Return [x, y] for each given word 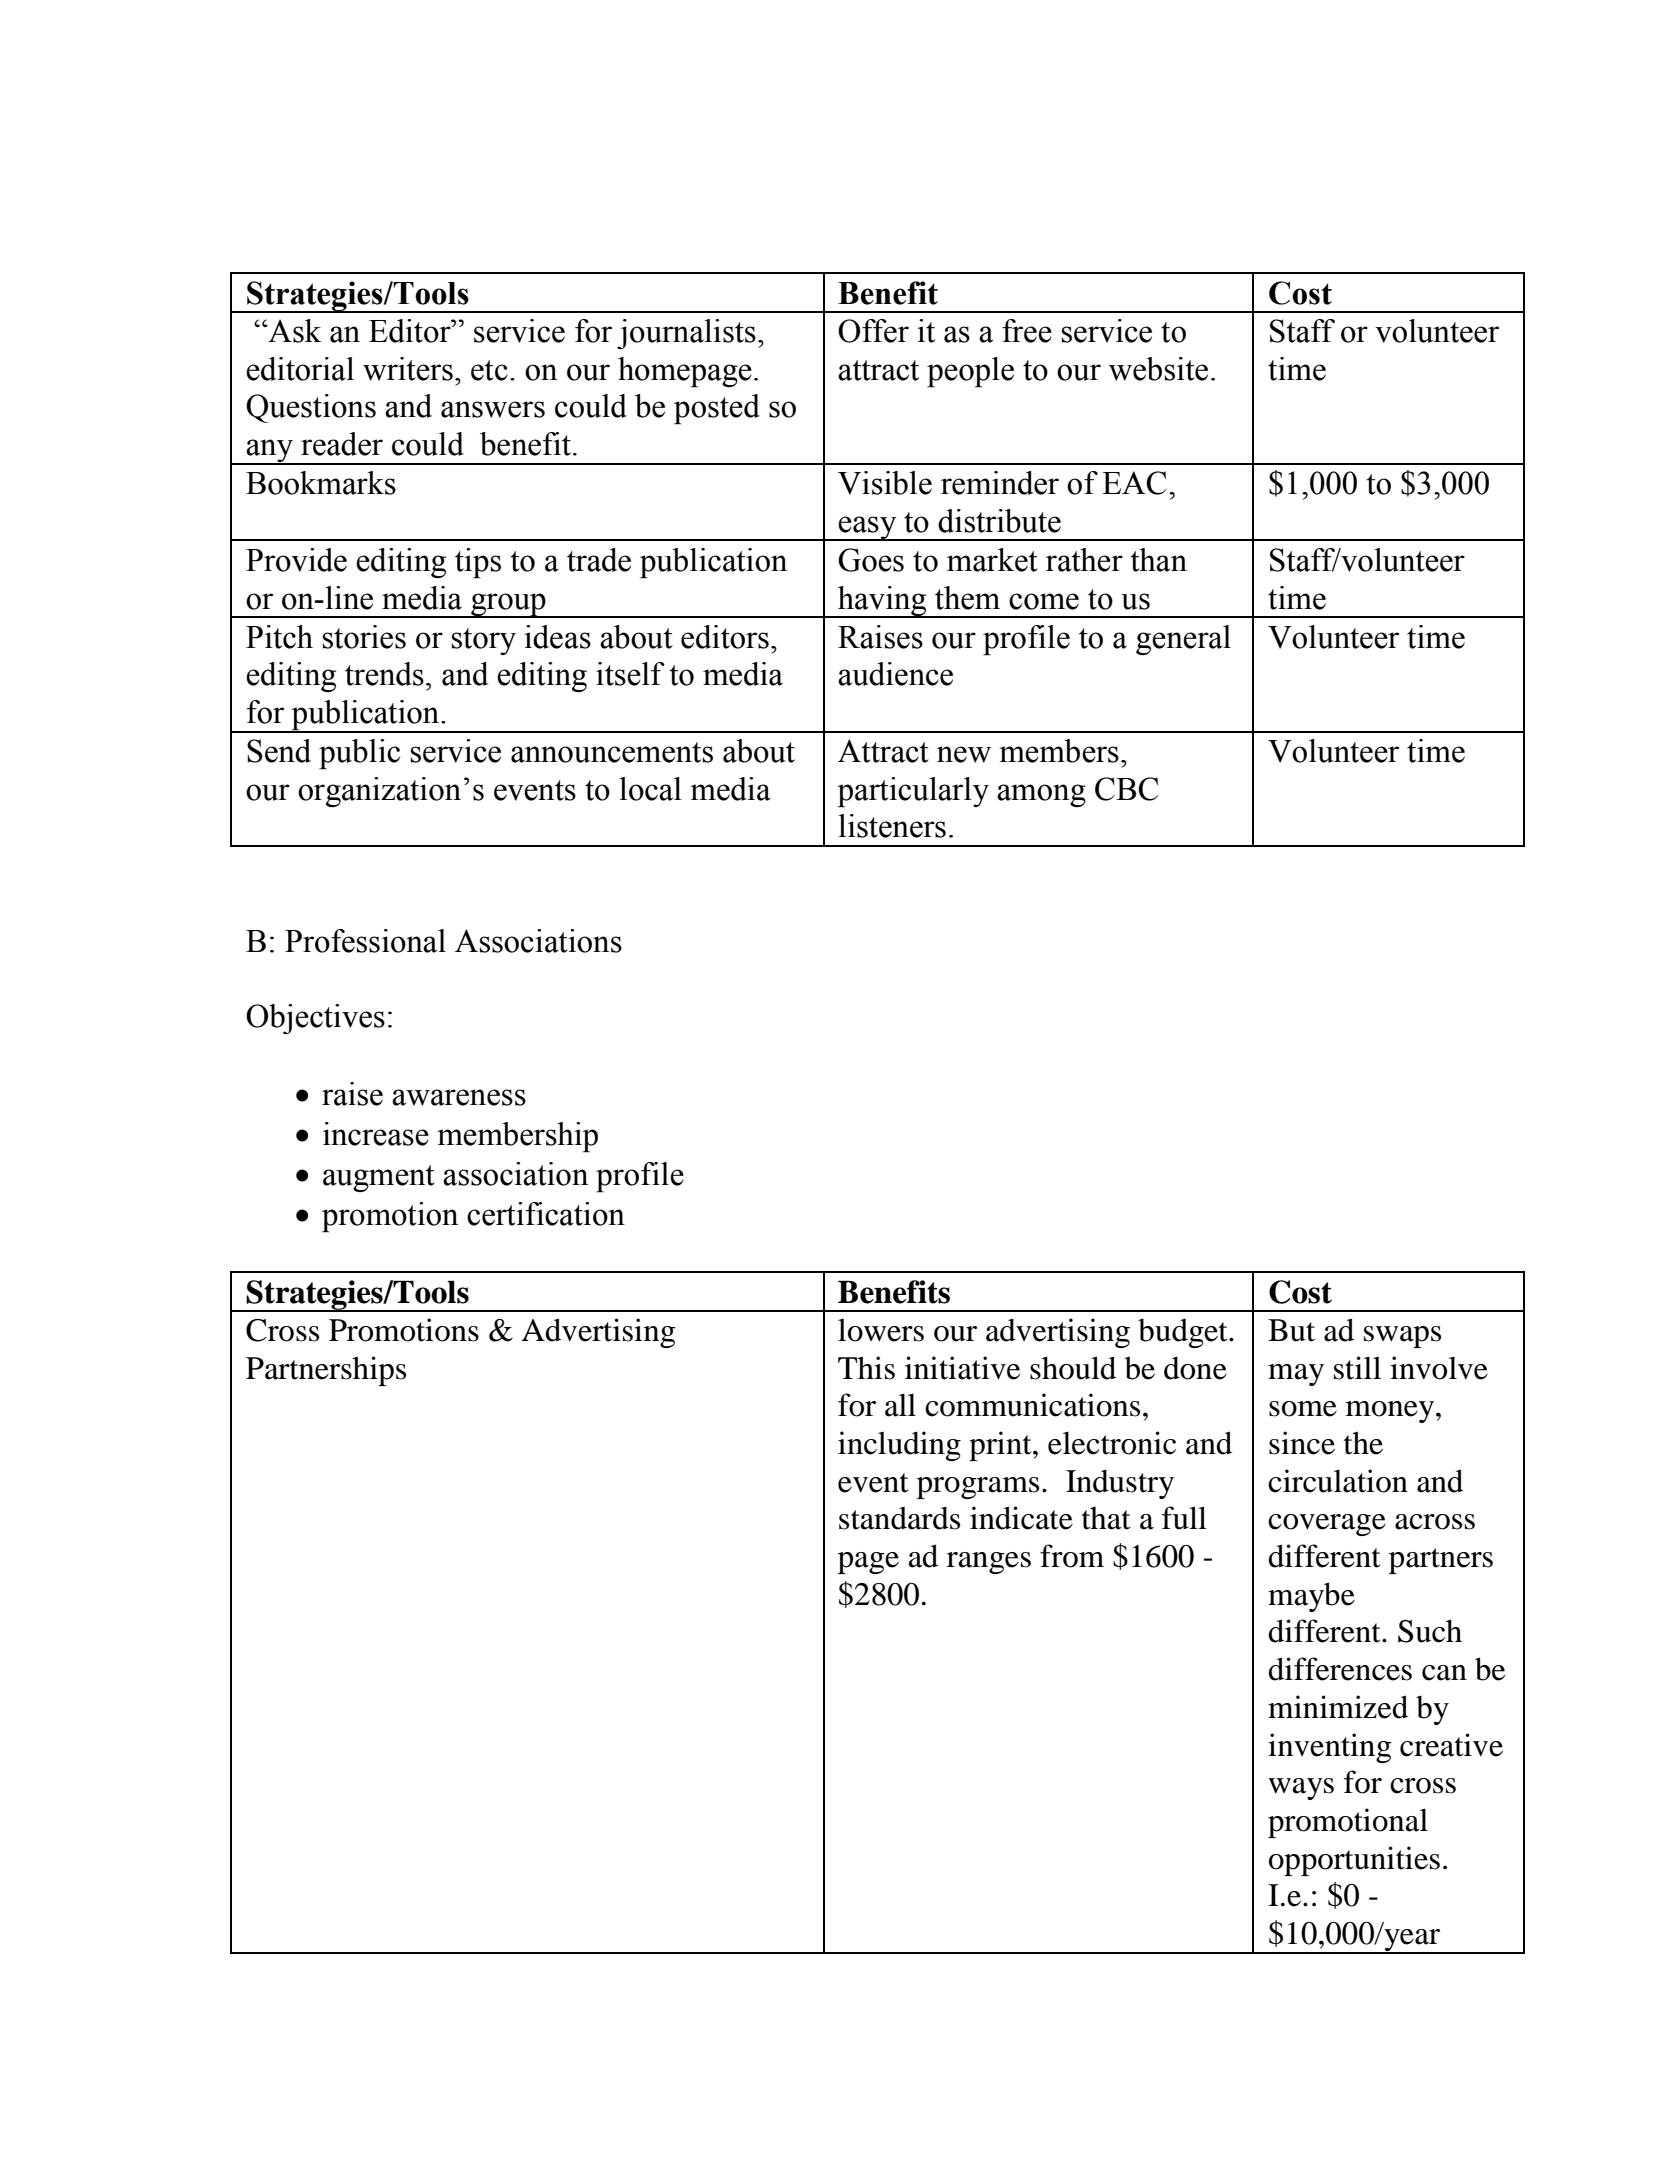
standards [899, 1518]
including [899, 1446]
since [1302, 1443]
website [1158, 369]
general [1183, 640]
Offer [873, 331]
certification [546, 1214]
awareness [459, 1097]
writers [408, 369]
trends [384, 674]
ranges [989, 1563]
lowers [881, 1330]
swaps [1402, 1337]
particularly [913, 792]
